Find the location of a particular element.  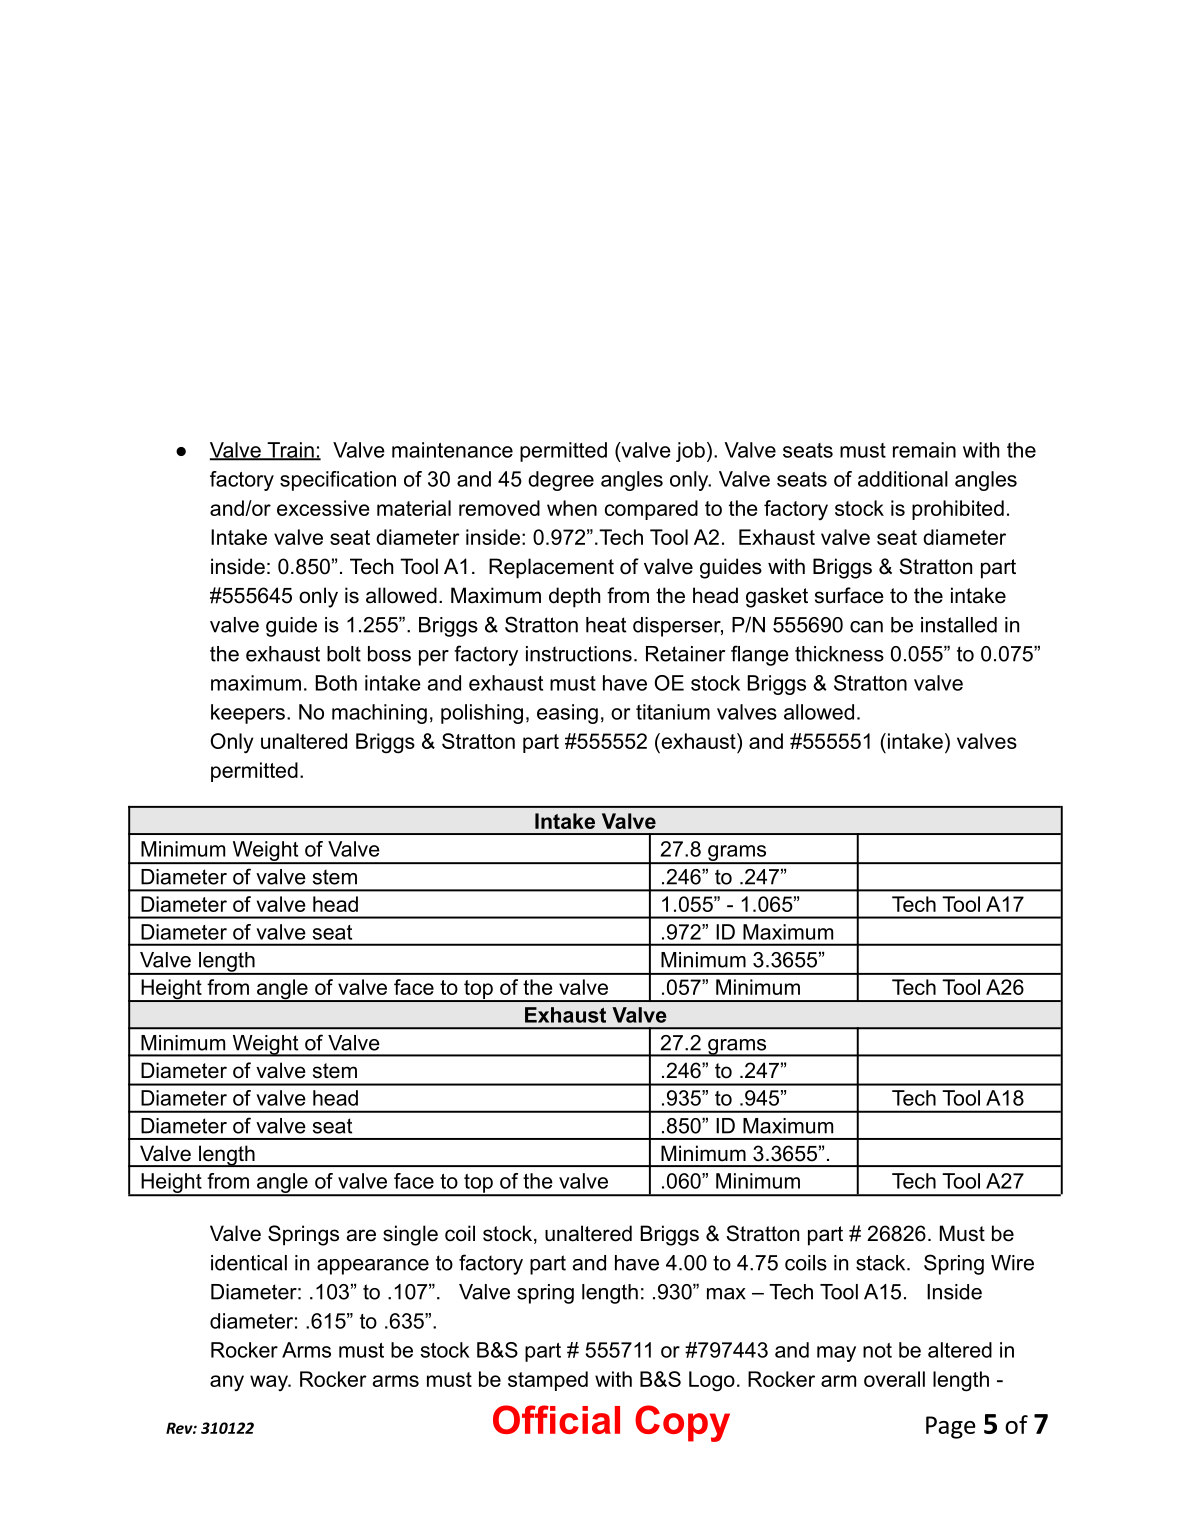

titanium is located at coordinates (673, 712).
